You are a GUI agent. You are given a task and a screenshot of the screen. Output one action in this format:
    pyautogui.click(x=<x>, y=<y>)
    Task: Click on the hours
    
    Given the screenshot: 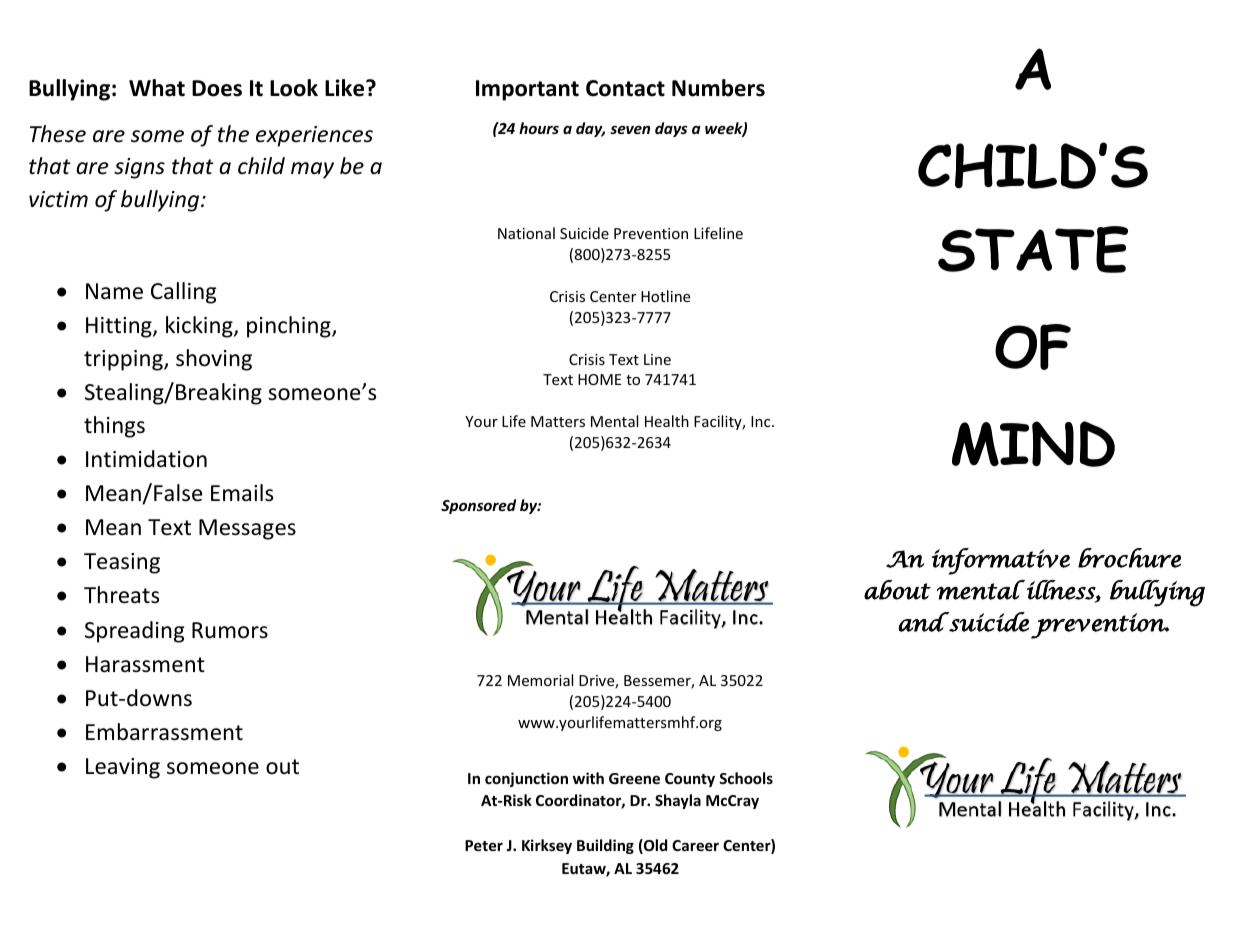 What is the action you would take?
    pyautogui.click(x=539, y=128)
